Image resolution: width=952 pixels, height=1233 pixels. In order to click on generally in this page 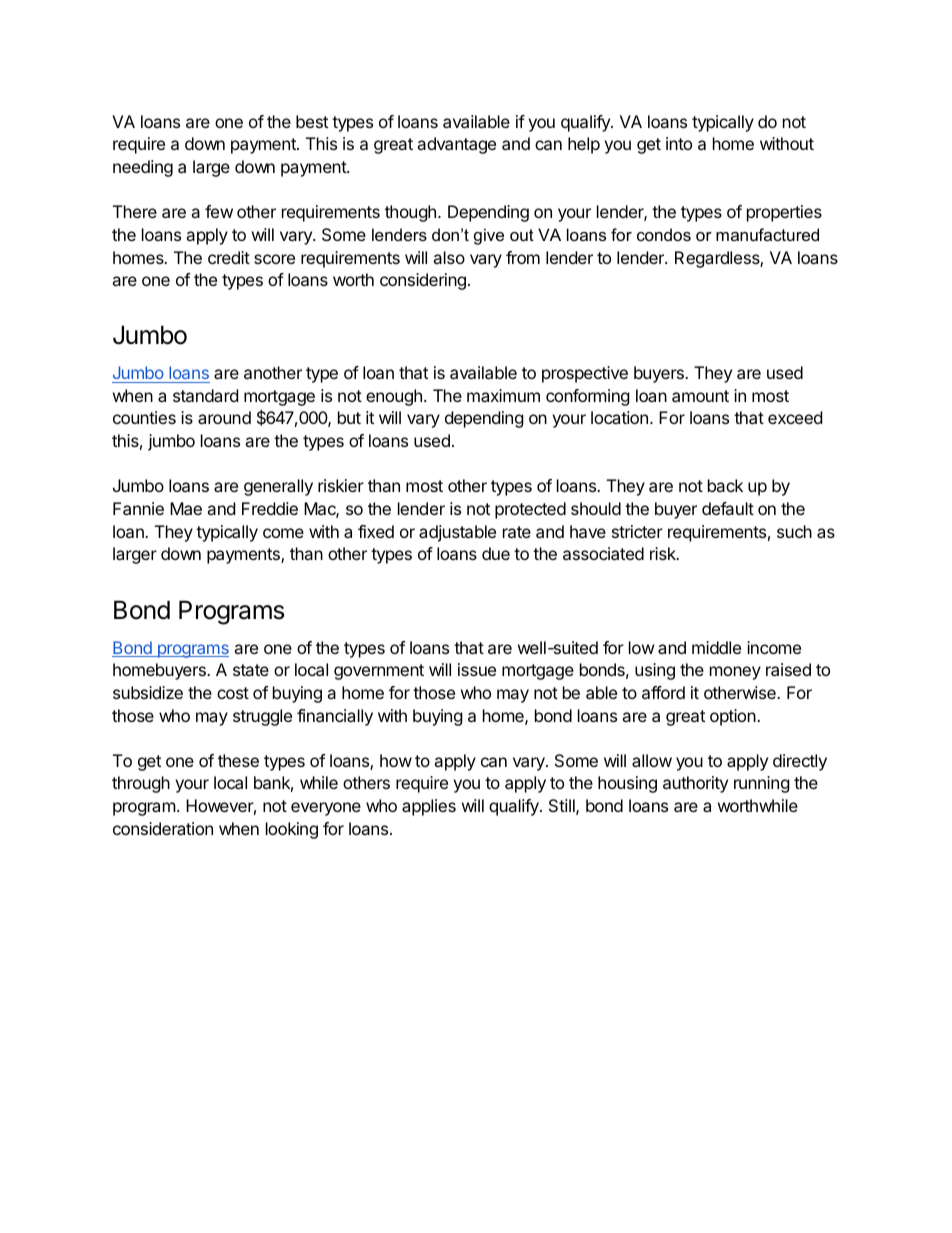, I will do `click(278, 487)`.
